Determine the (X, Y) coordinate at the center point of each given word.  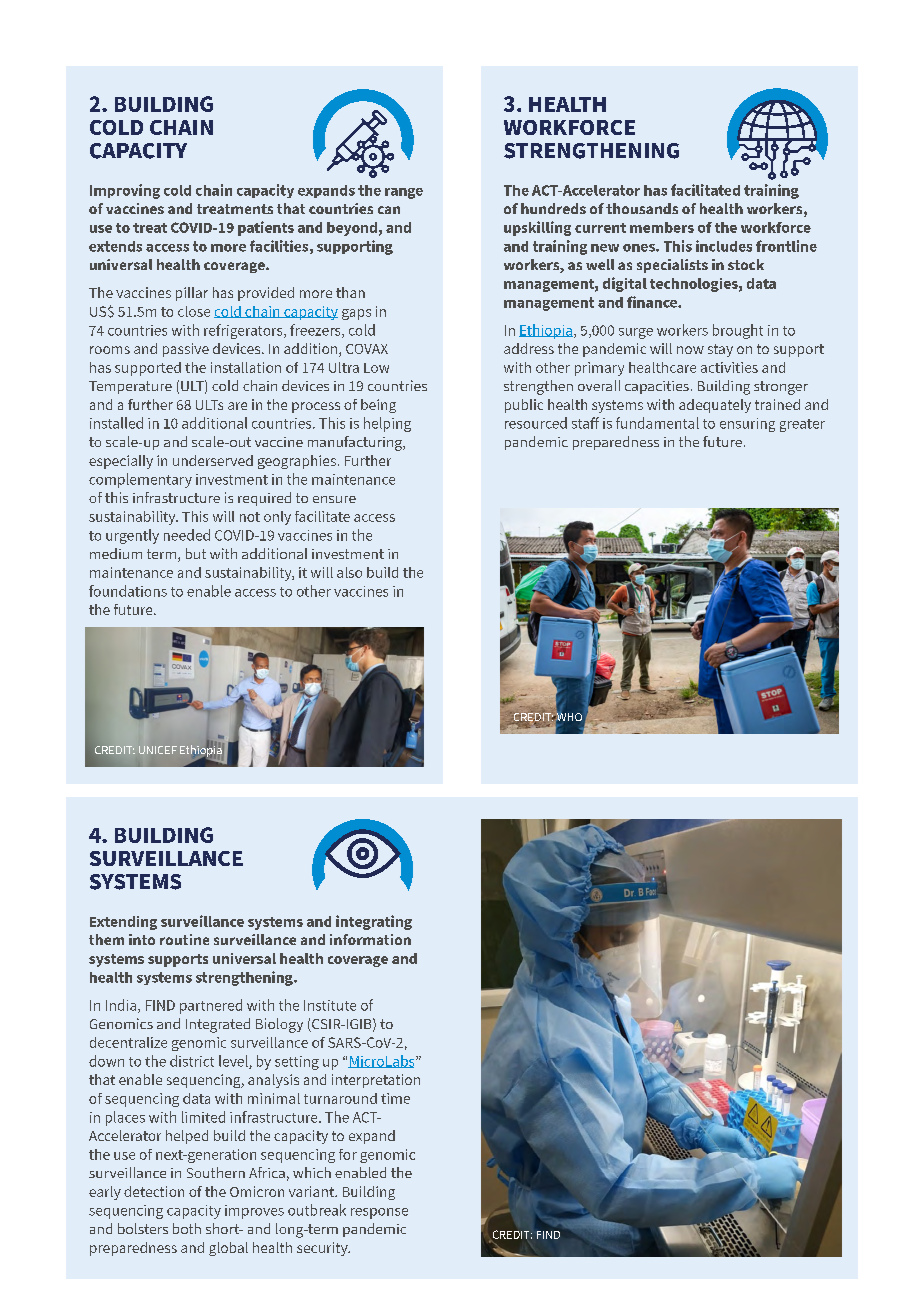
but (196, 553)
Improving (125, 191)
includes (724, 246)
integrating (374, 922)
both (187, 1228)
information (370, 939)
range (404, 193)
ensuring (747, 425)
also (349, 572)
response (379, 1213)
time (395, 1098)
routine (184, 939)
